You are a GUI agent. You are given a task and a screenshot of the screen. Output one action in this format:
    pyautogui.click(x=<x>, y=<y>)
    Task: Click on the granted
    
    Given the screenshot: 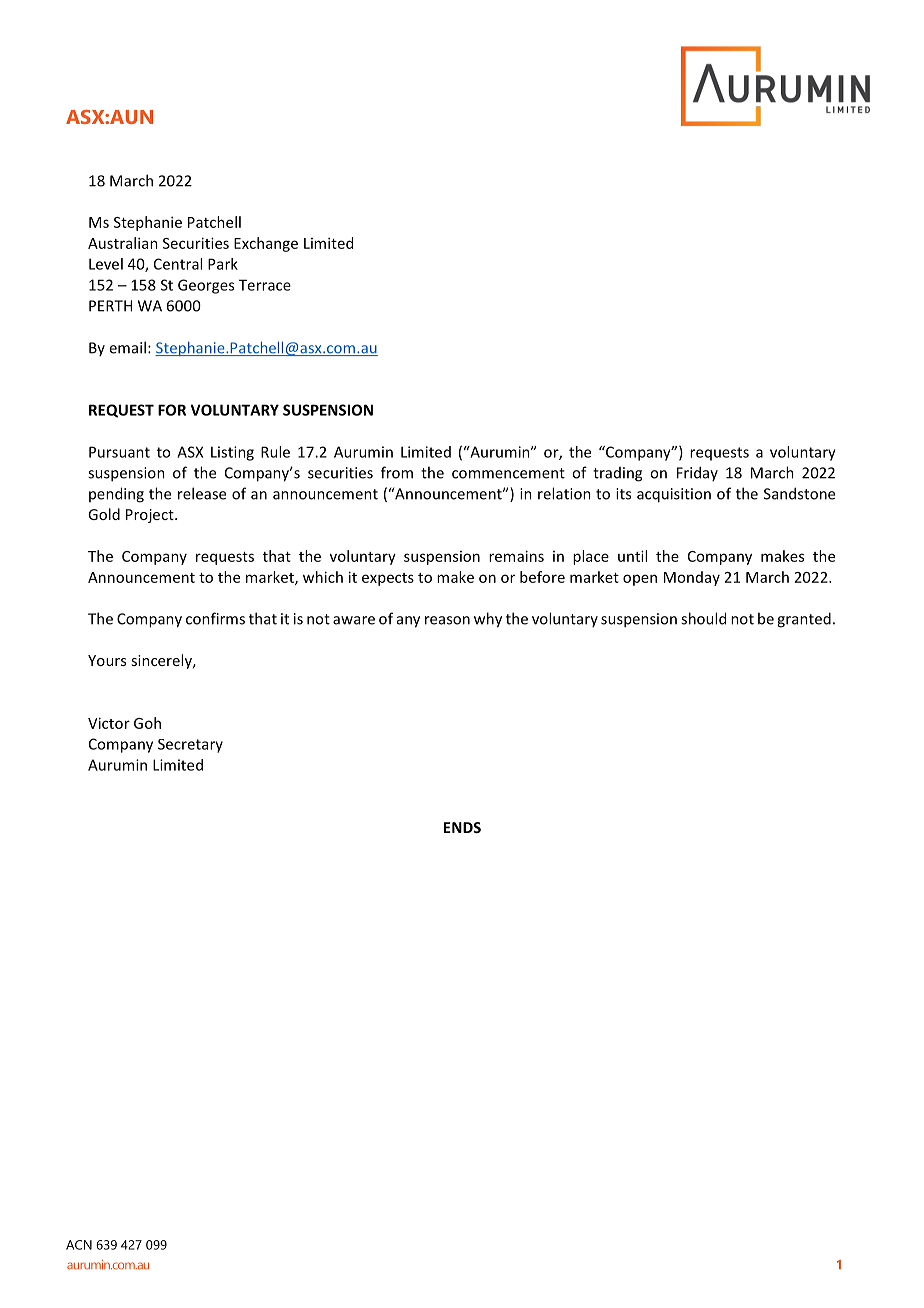 What is the action you would take?
    pyautogui.click(x=804, y=620)
